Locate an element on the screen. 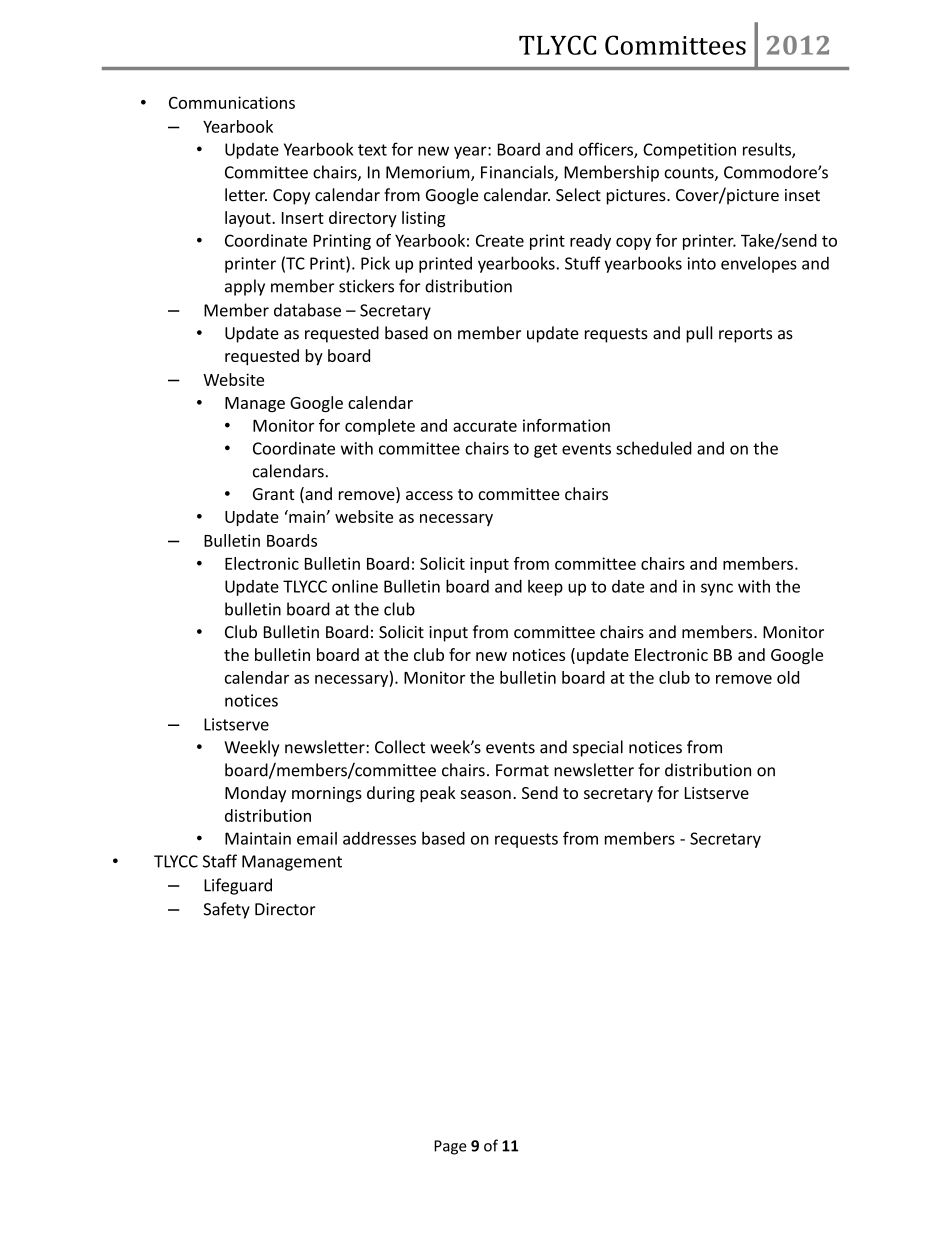 The height and width of the screenshot is (1233, 952). database is located at coordinates (307, 310).
